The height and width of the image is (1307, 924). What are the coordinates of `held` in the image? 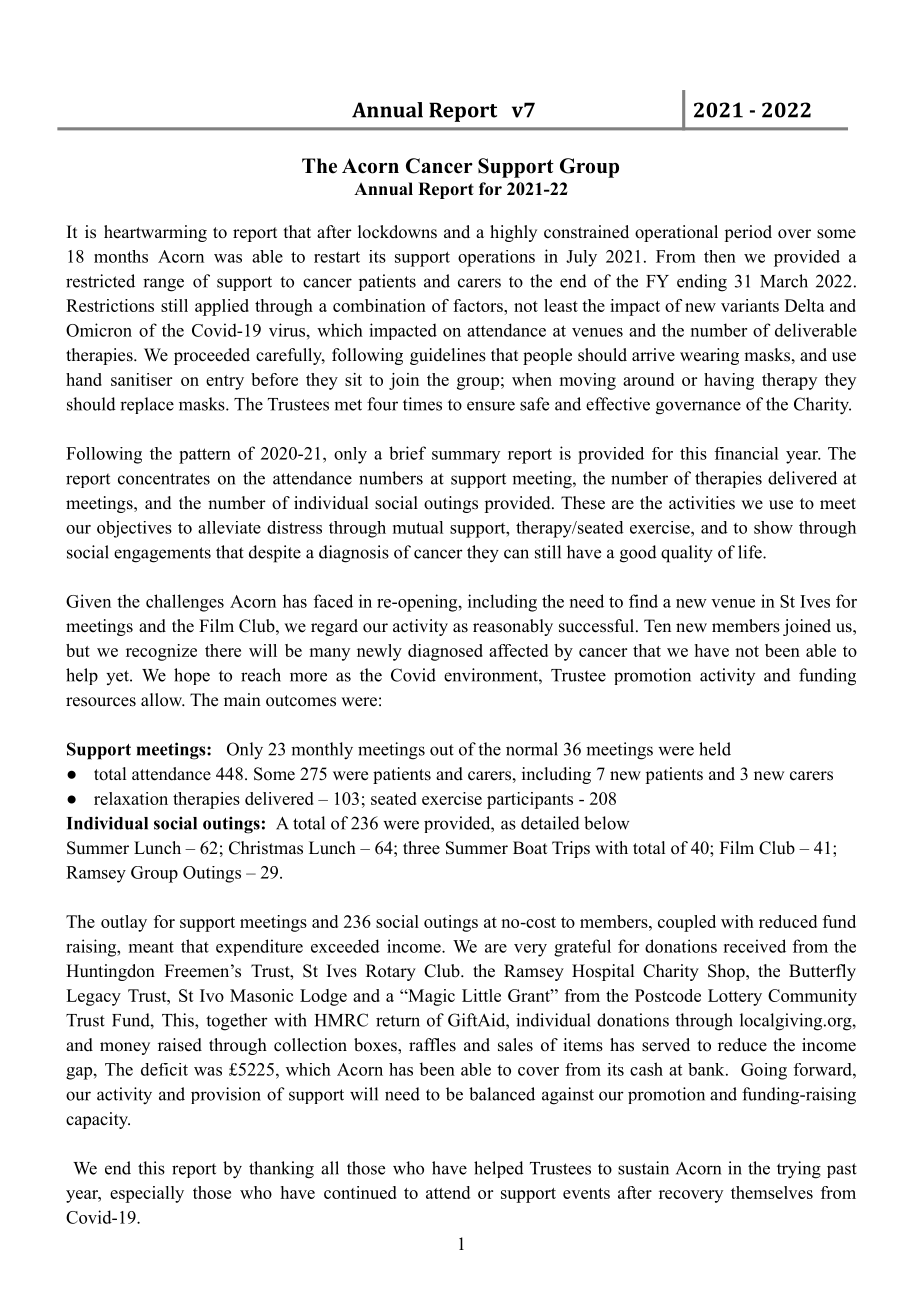 It's located at (715, 749).
